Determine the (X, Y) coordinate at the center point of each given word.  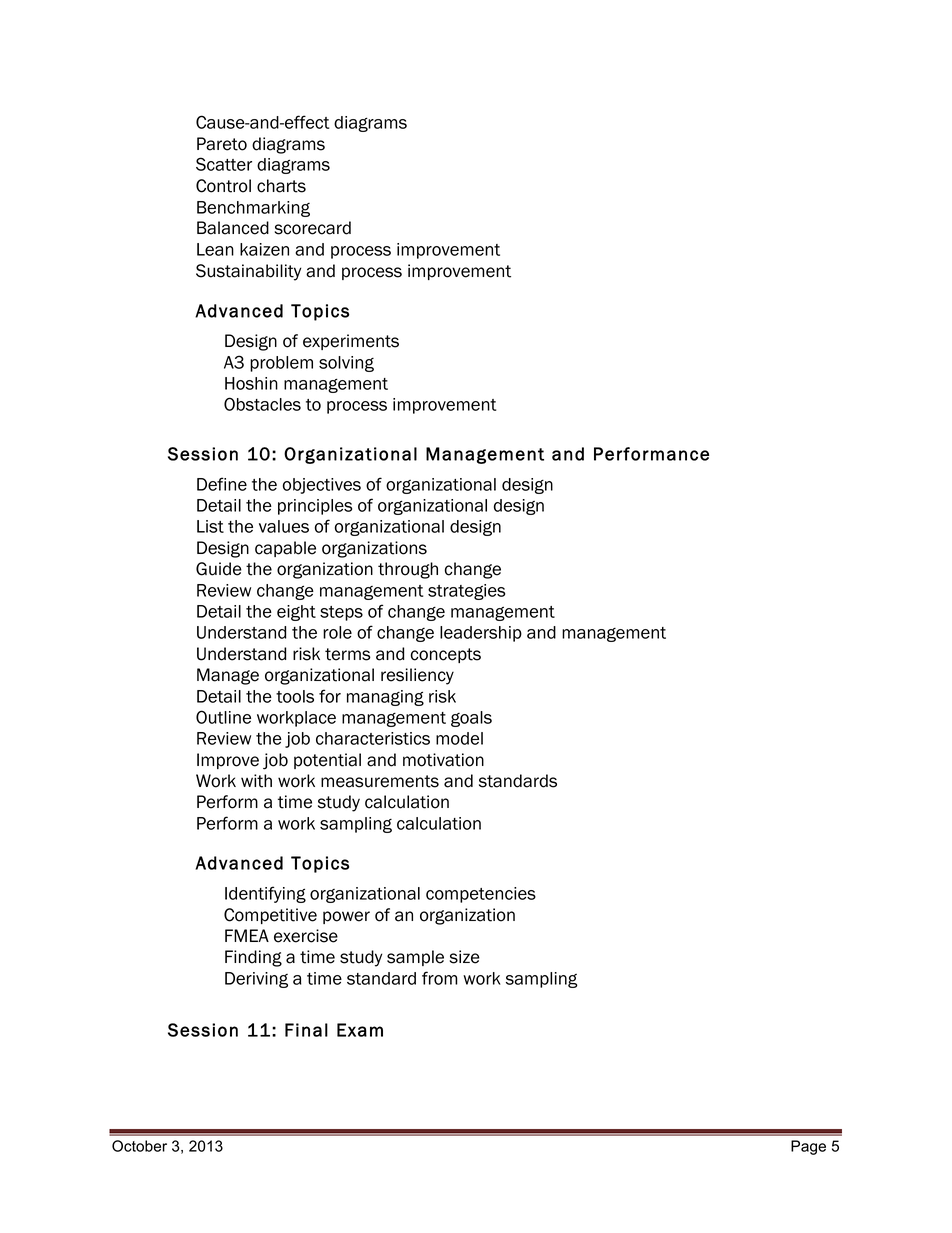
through (408, 570)
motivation (443, 760)
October (139, 1146)
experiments (351, 342)
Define (222, 484)
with (256, 781)
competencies (481, 895)
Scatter (224, 164)
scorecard (313, 228)
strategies (466, 592)
